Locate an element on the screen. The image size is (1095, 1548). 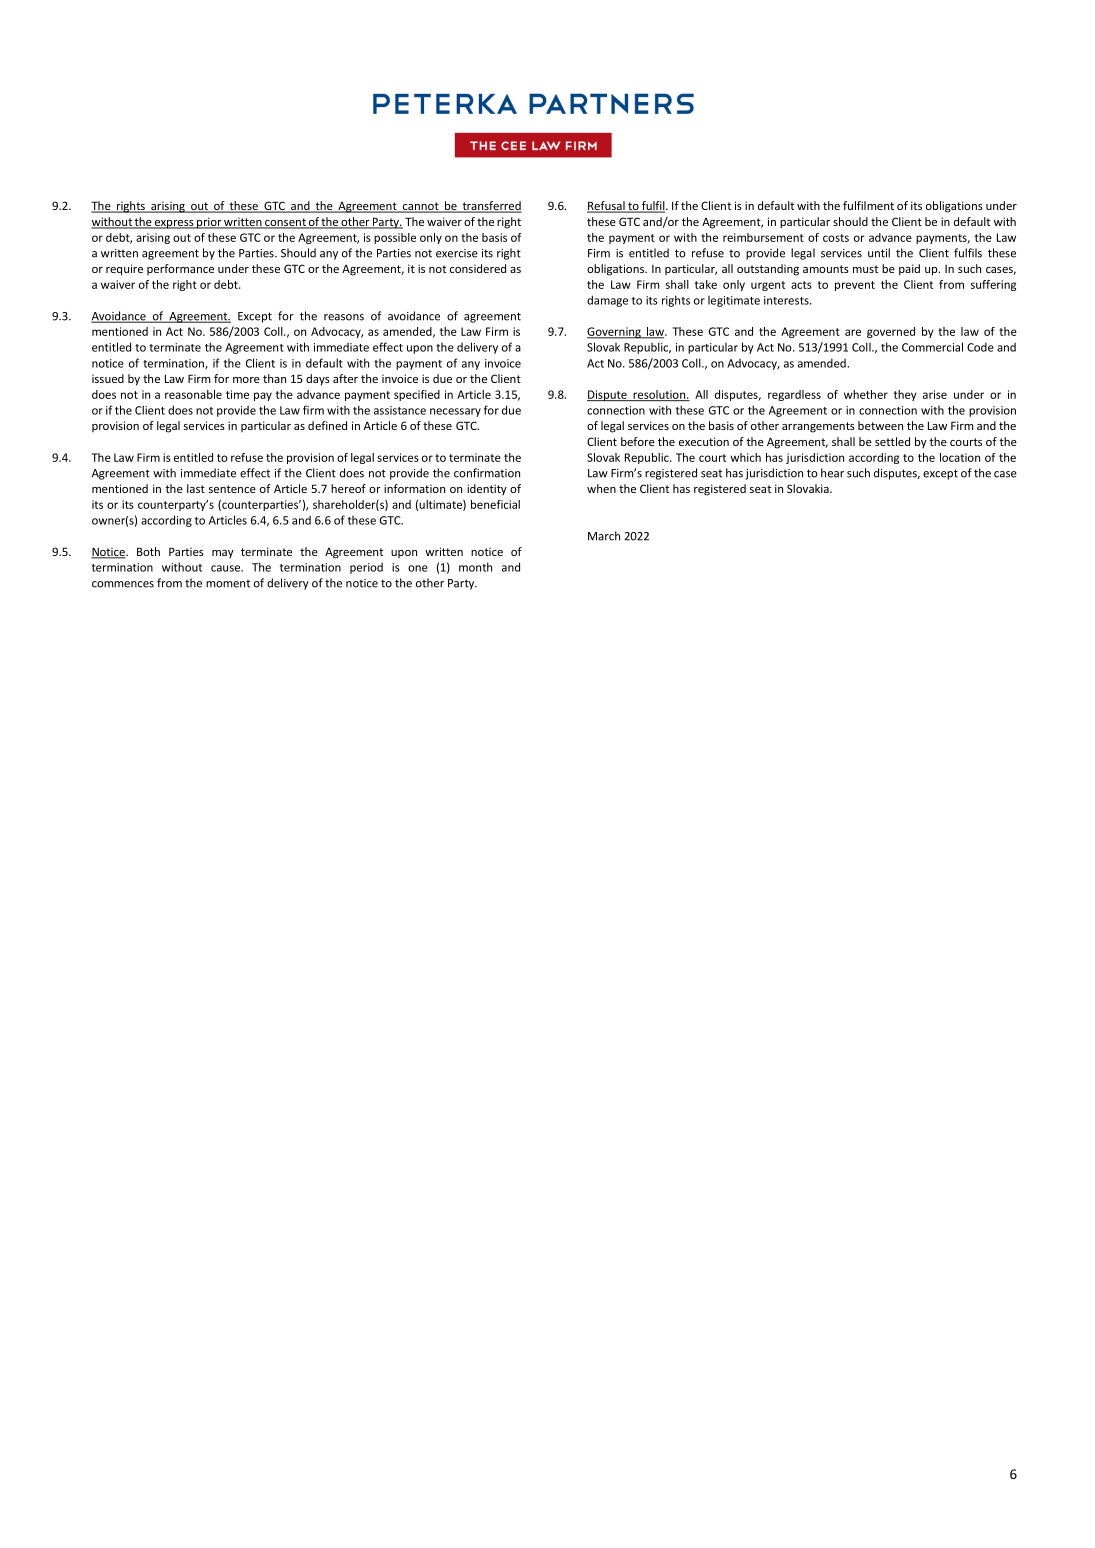
settled is located at coordinates (892, 441).
